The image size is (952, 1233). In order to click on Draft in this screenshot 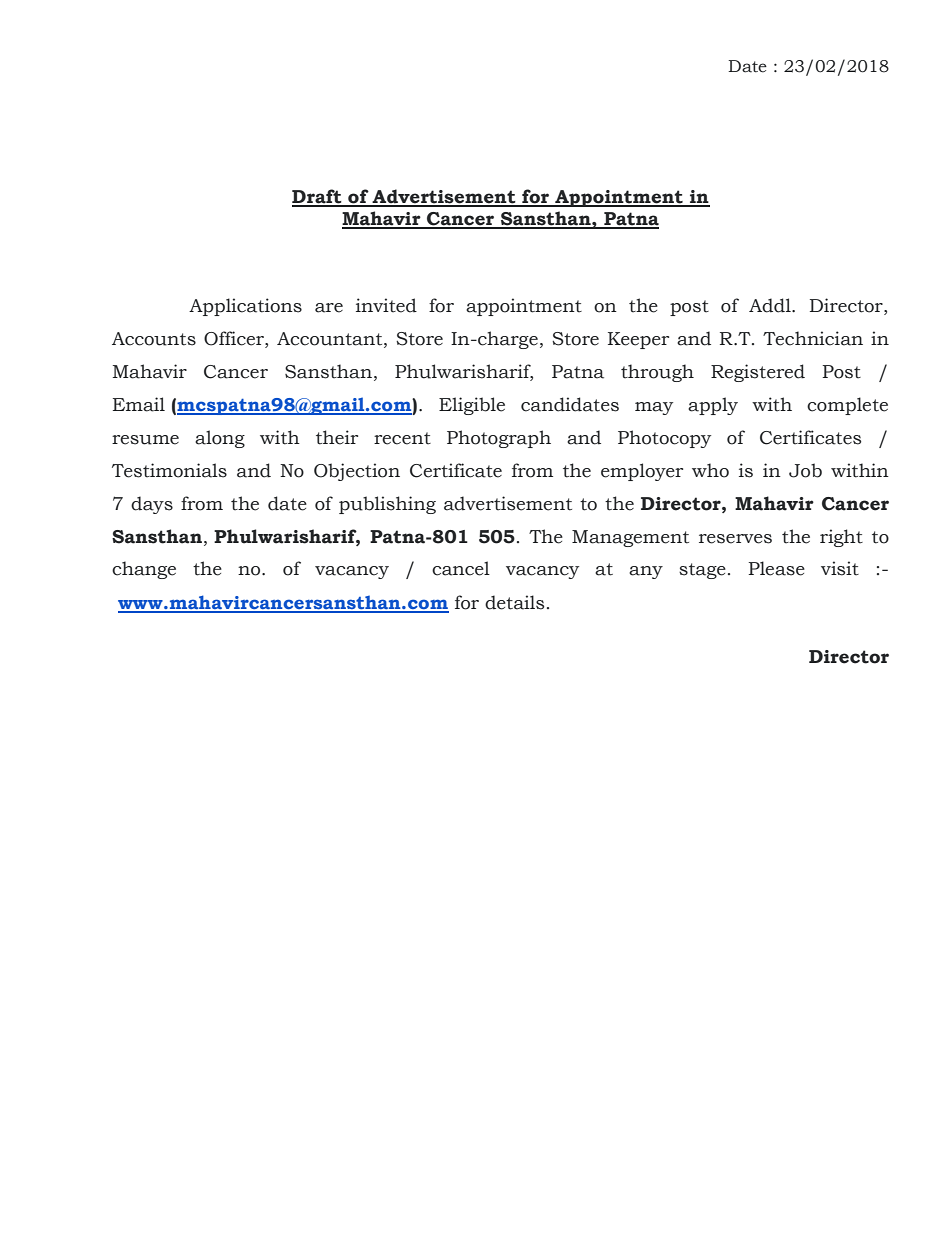, I will do `click(318, 197)`.
